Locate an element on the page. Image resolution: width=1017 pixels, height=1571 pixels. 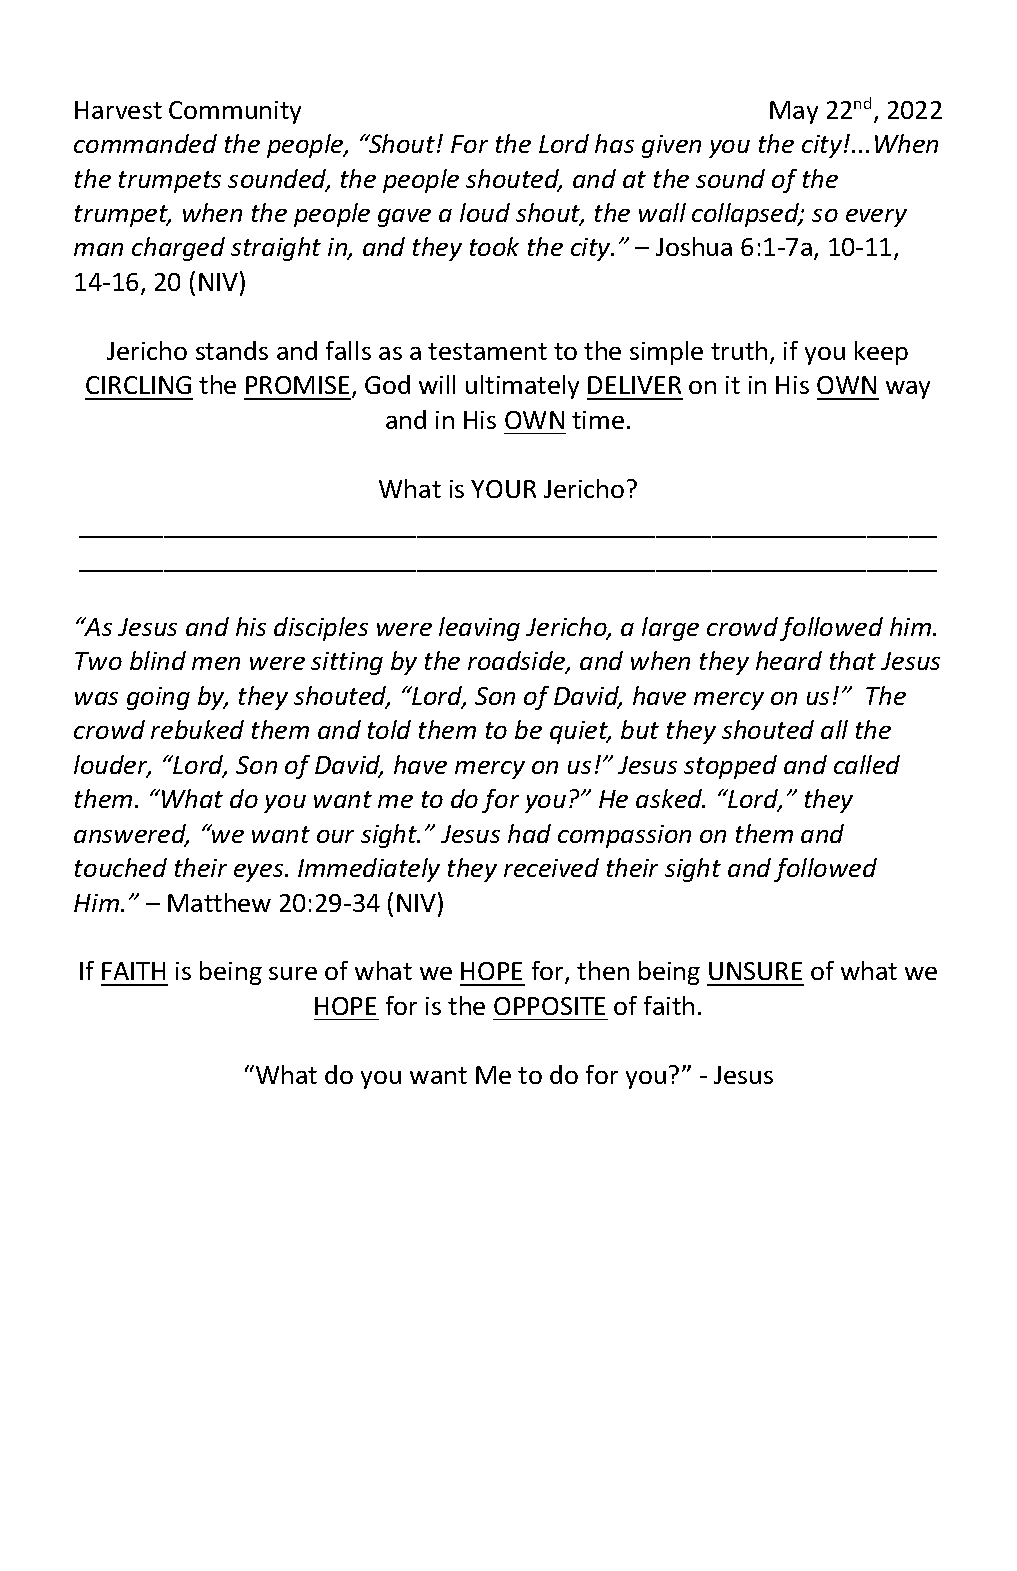
has is located at coordinates (614, 143).
